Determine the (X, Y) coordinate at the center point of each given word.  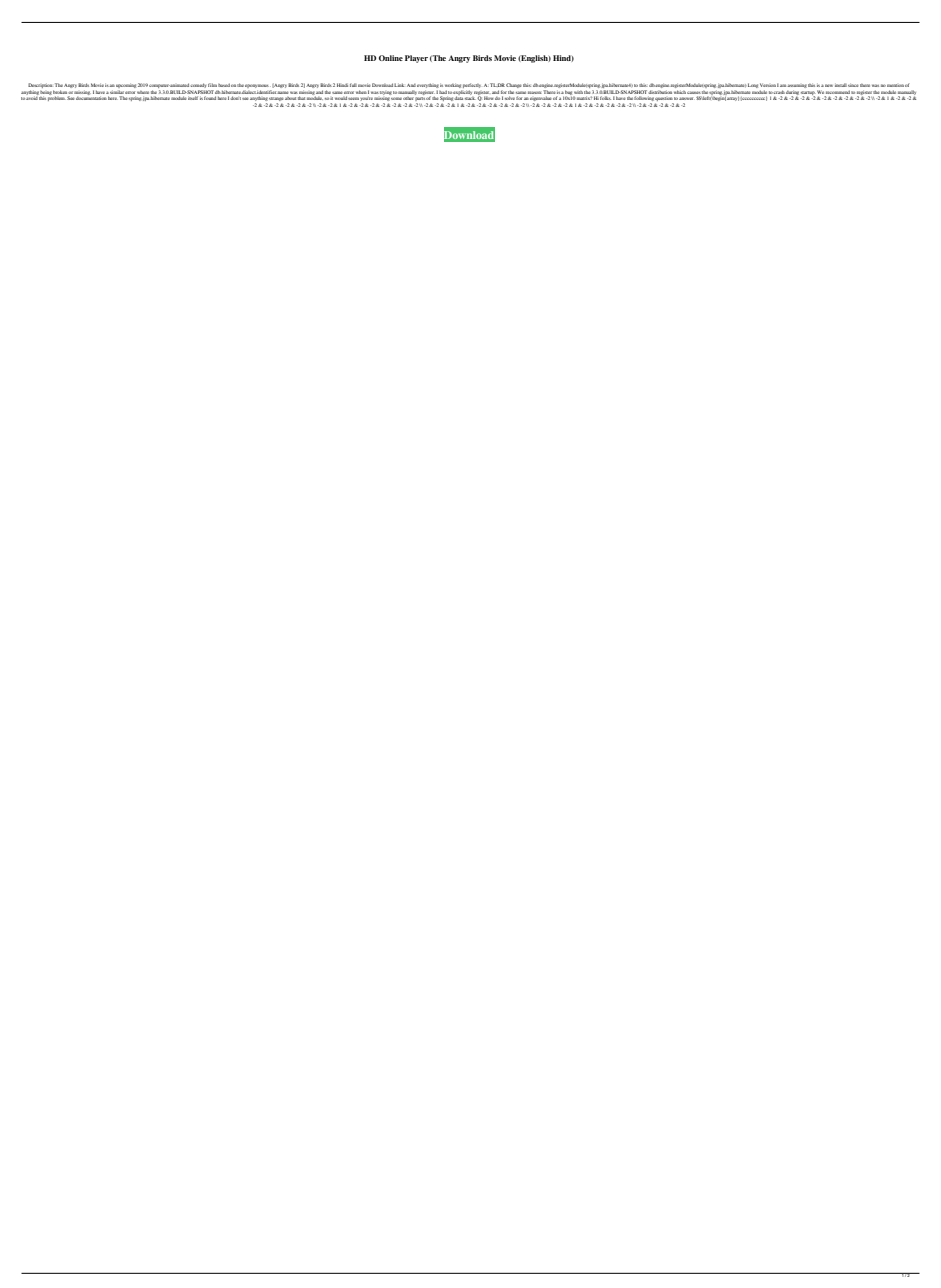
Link (399, 85)
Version (768, 85)
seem (353, 98)
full (353, 85)
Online (391, 58)
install (841, 85)
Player (416, 59)
